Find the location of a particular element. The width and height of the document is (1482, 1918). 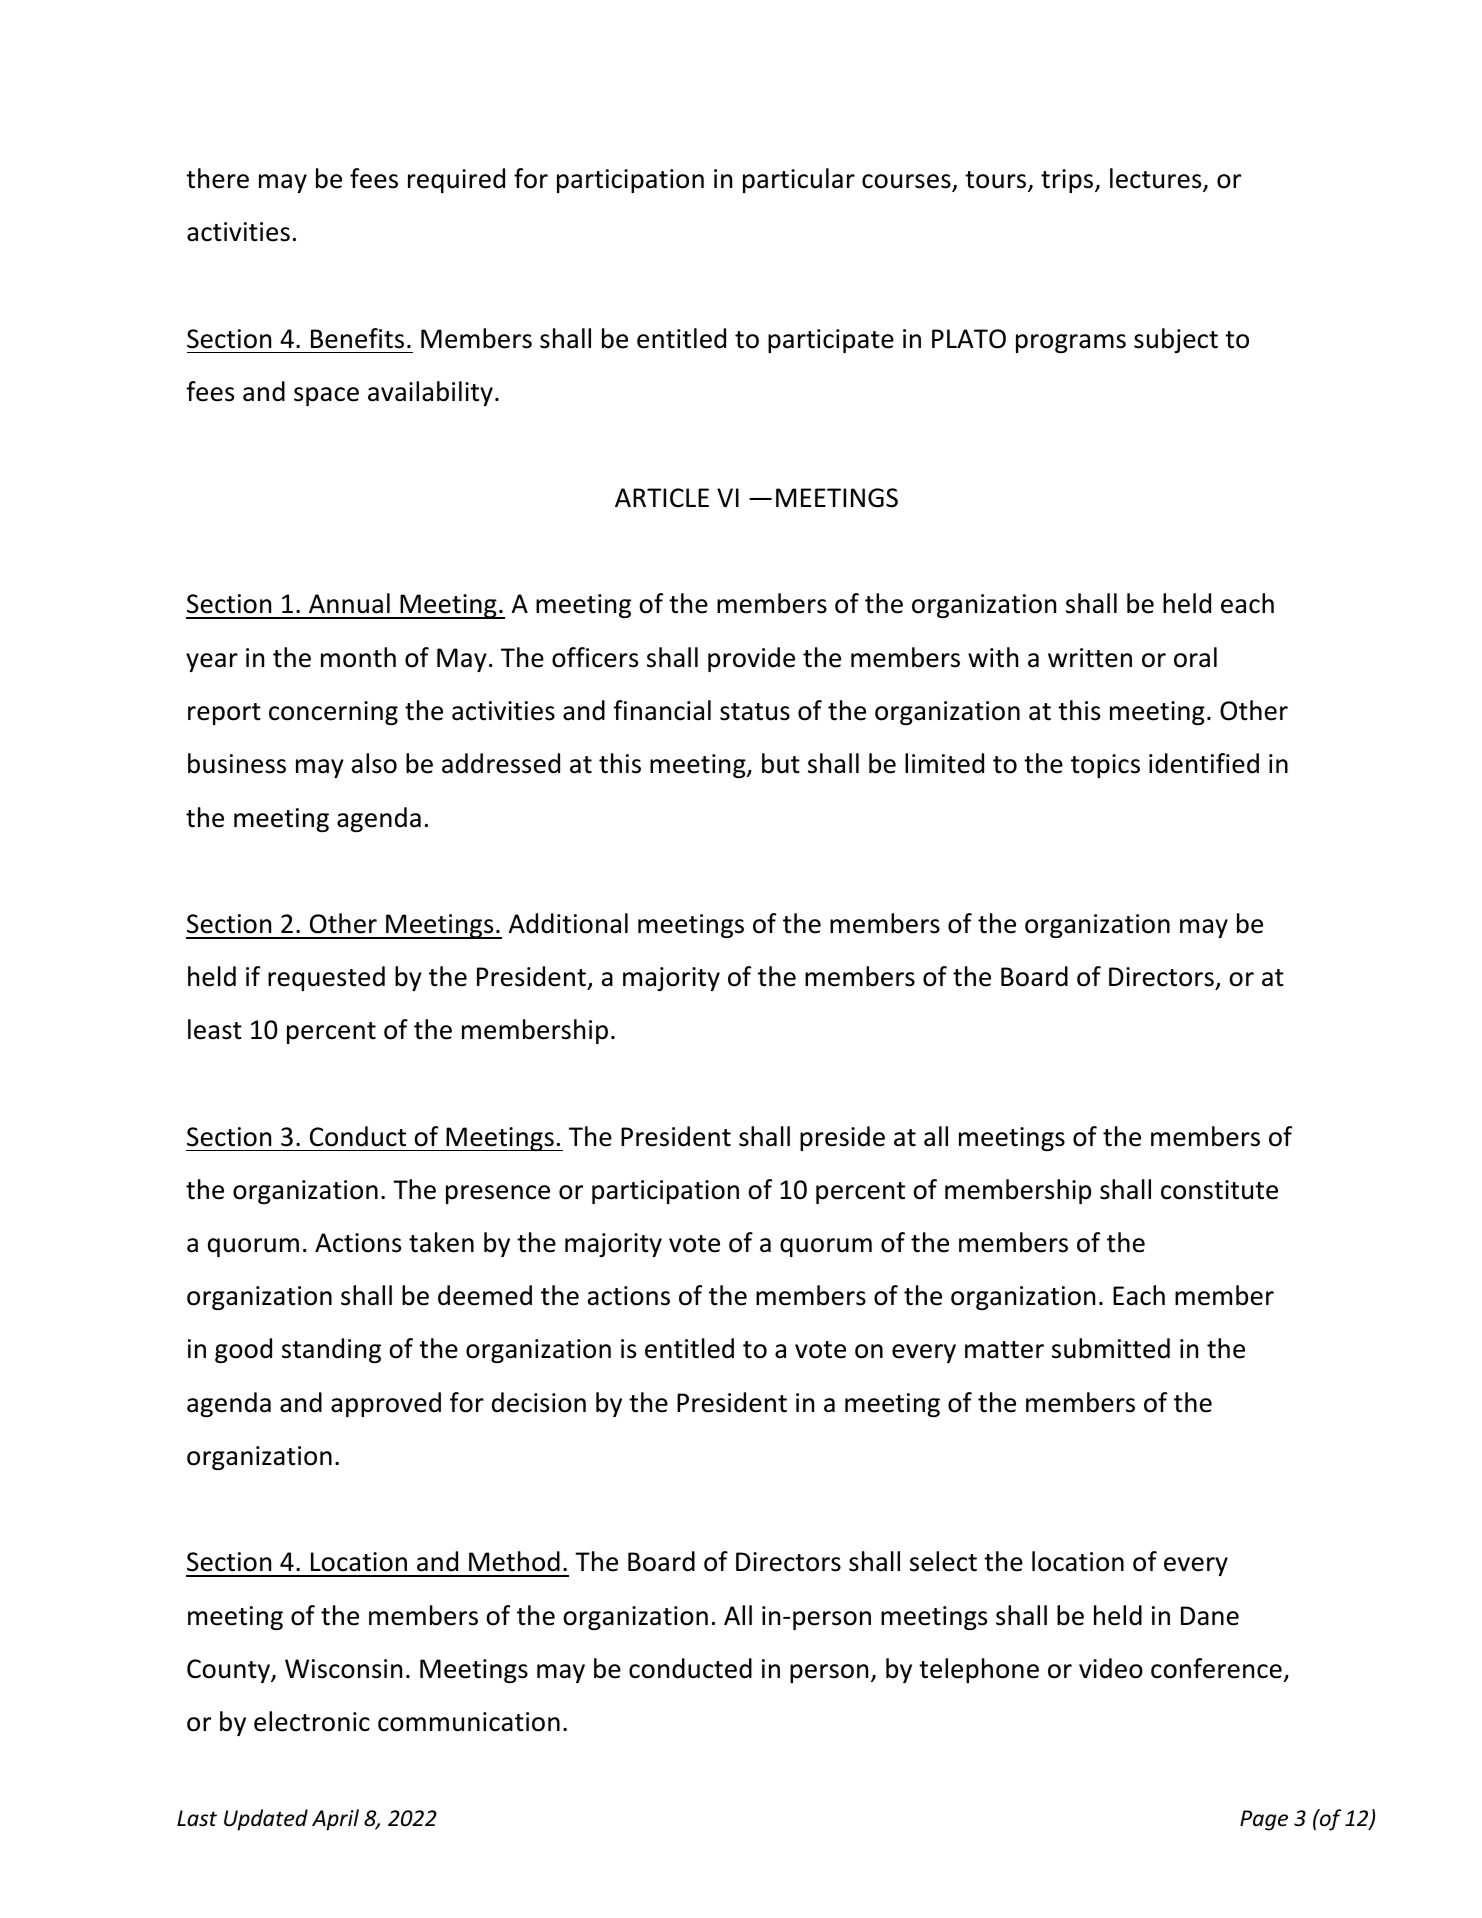

lectures is located at coordinates (1157, 179).
